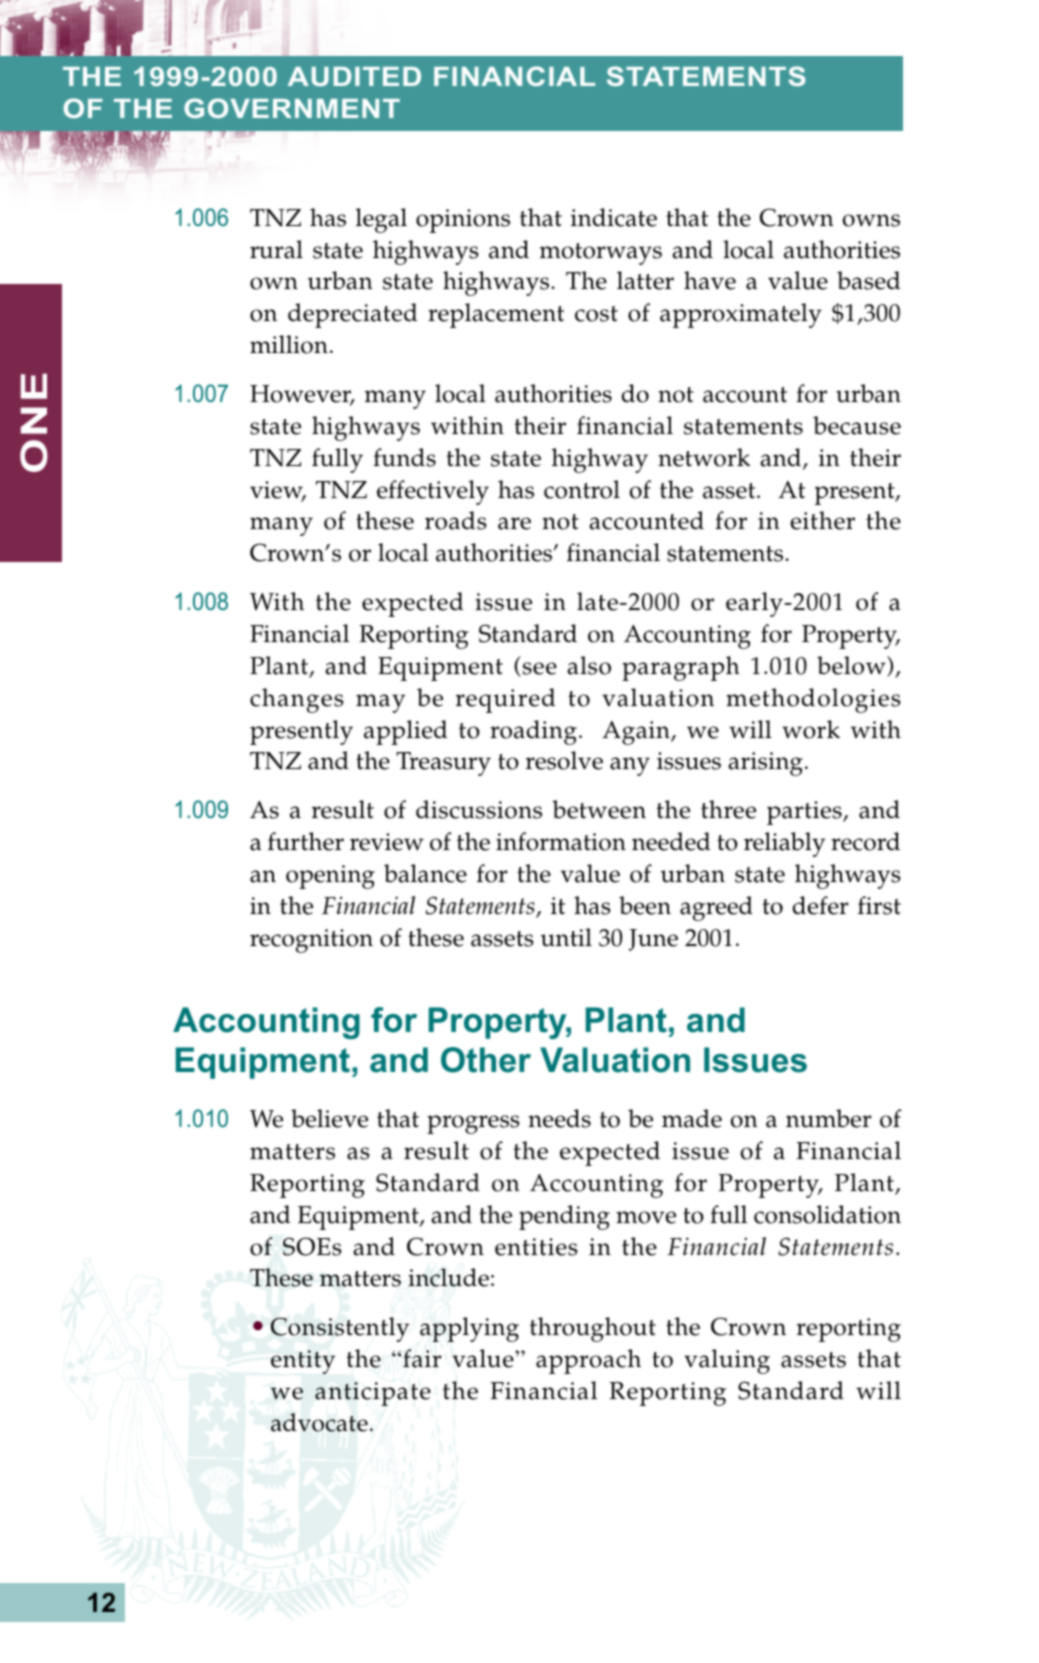 The height and width of the screenshot is (1663, 1039). I want to click on needs, so click(559, 1118).
